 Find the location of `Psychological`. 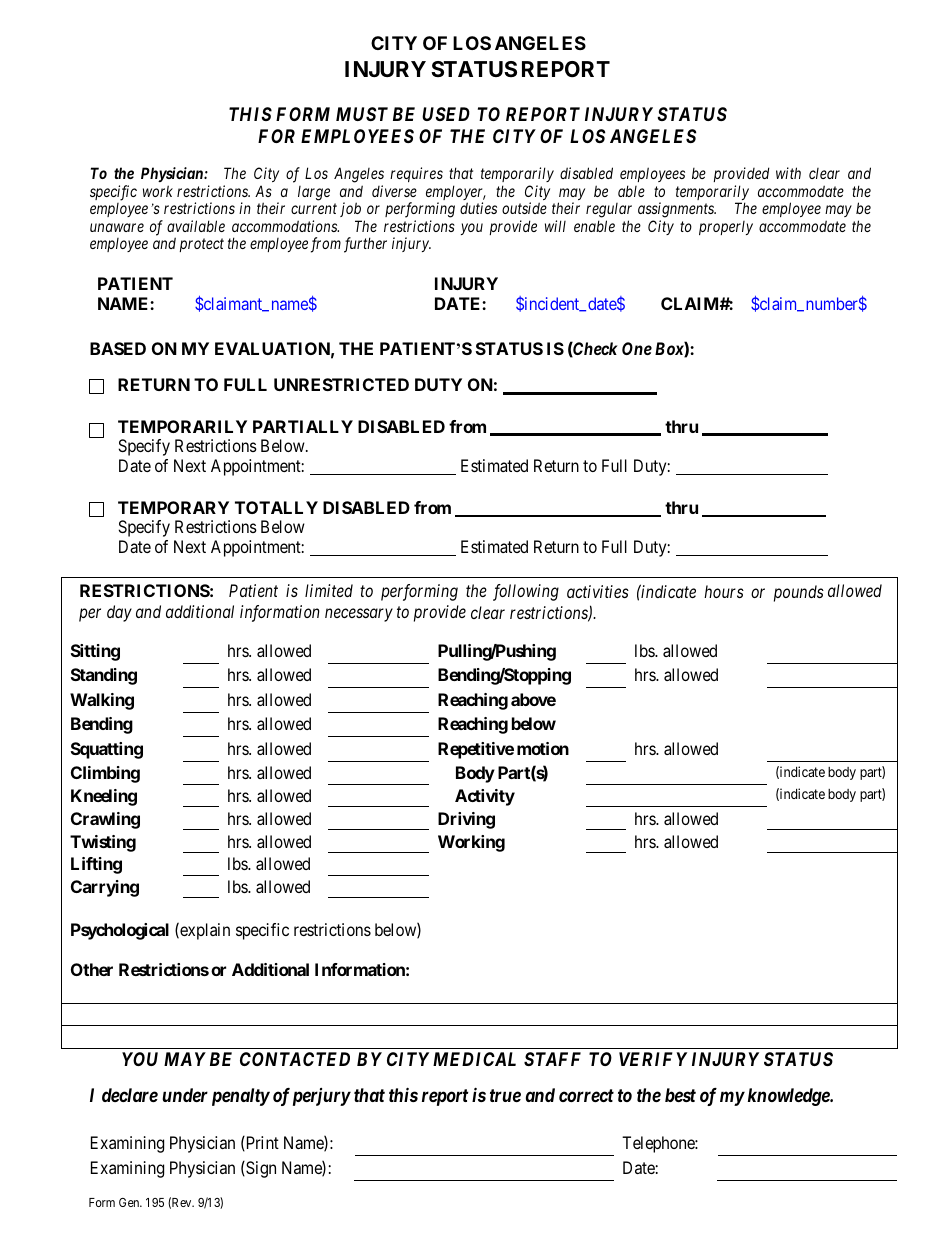

Psychological is located at coordinates (120, 931).
